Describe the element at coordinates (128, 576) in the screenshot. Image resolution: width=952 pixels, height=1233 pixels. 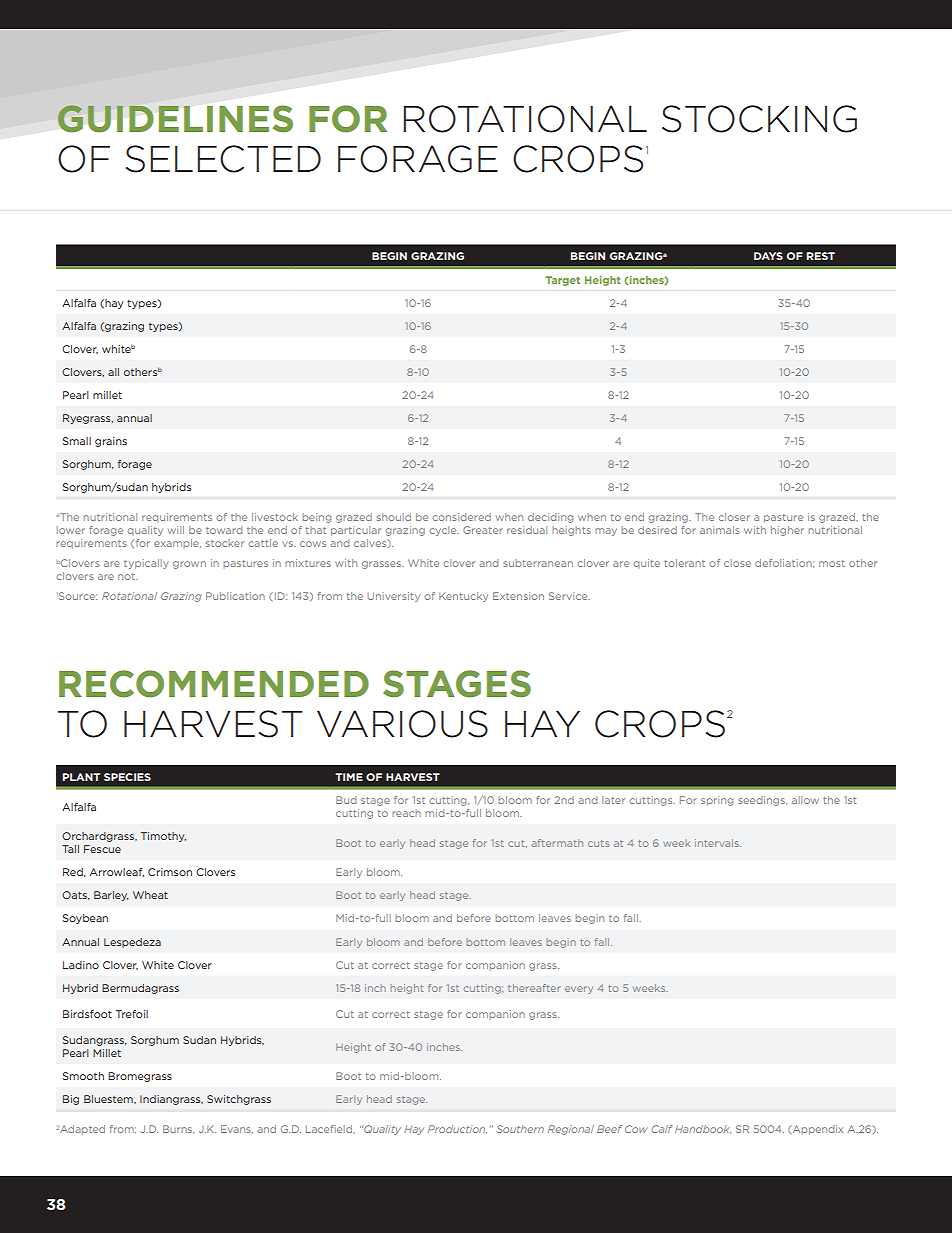
I see `not` at that location.
